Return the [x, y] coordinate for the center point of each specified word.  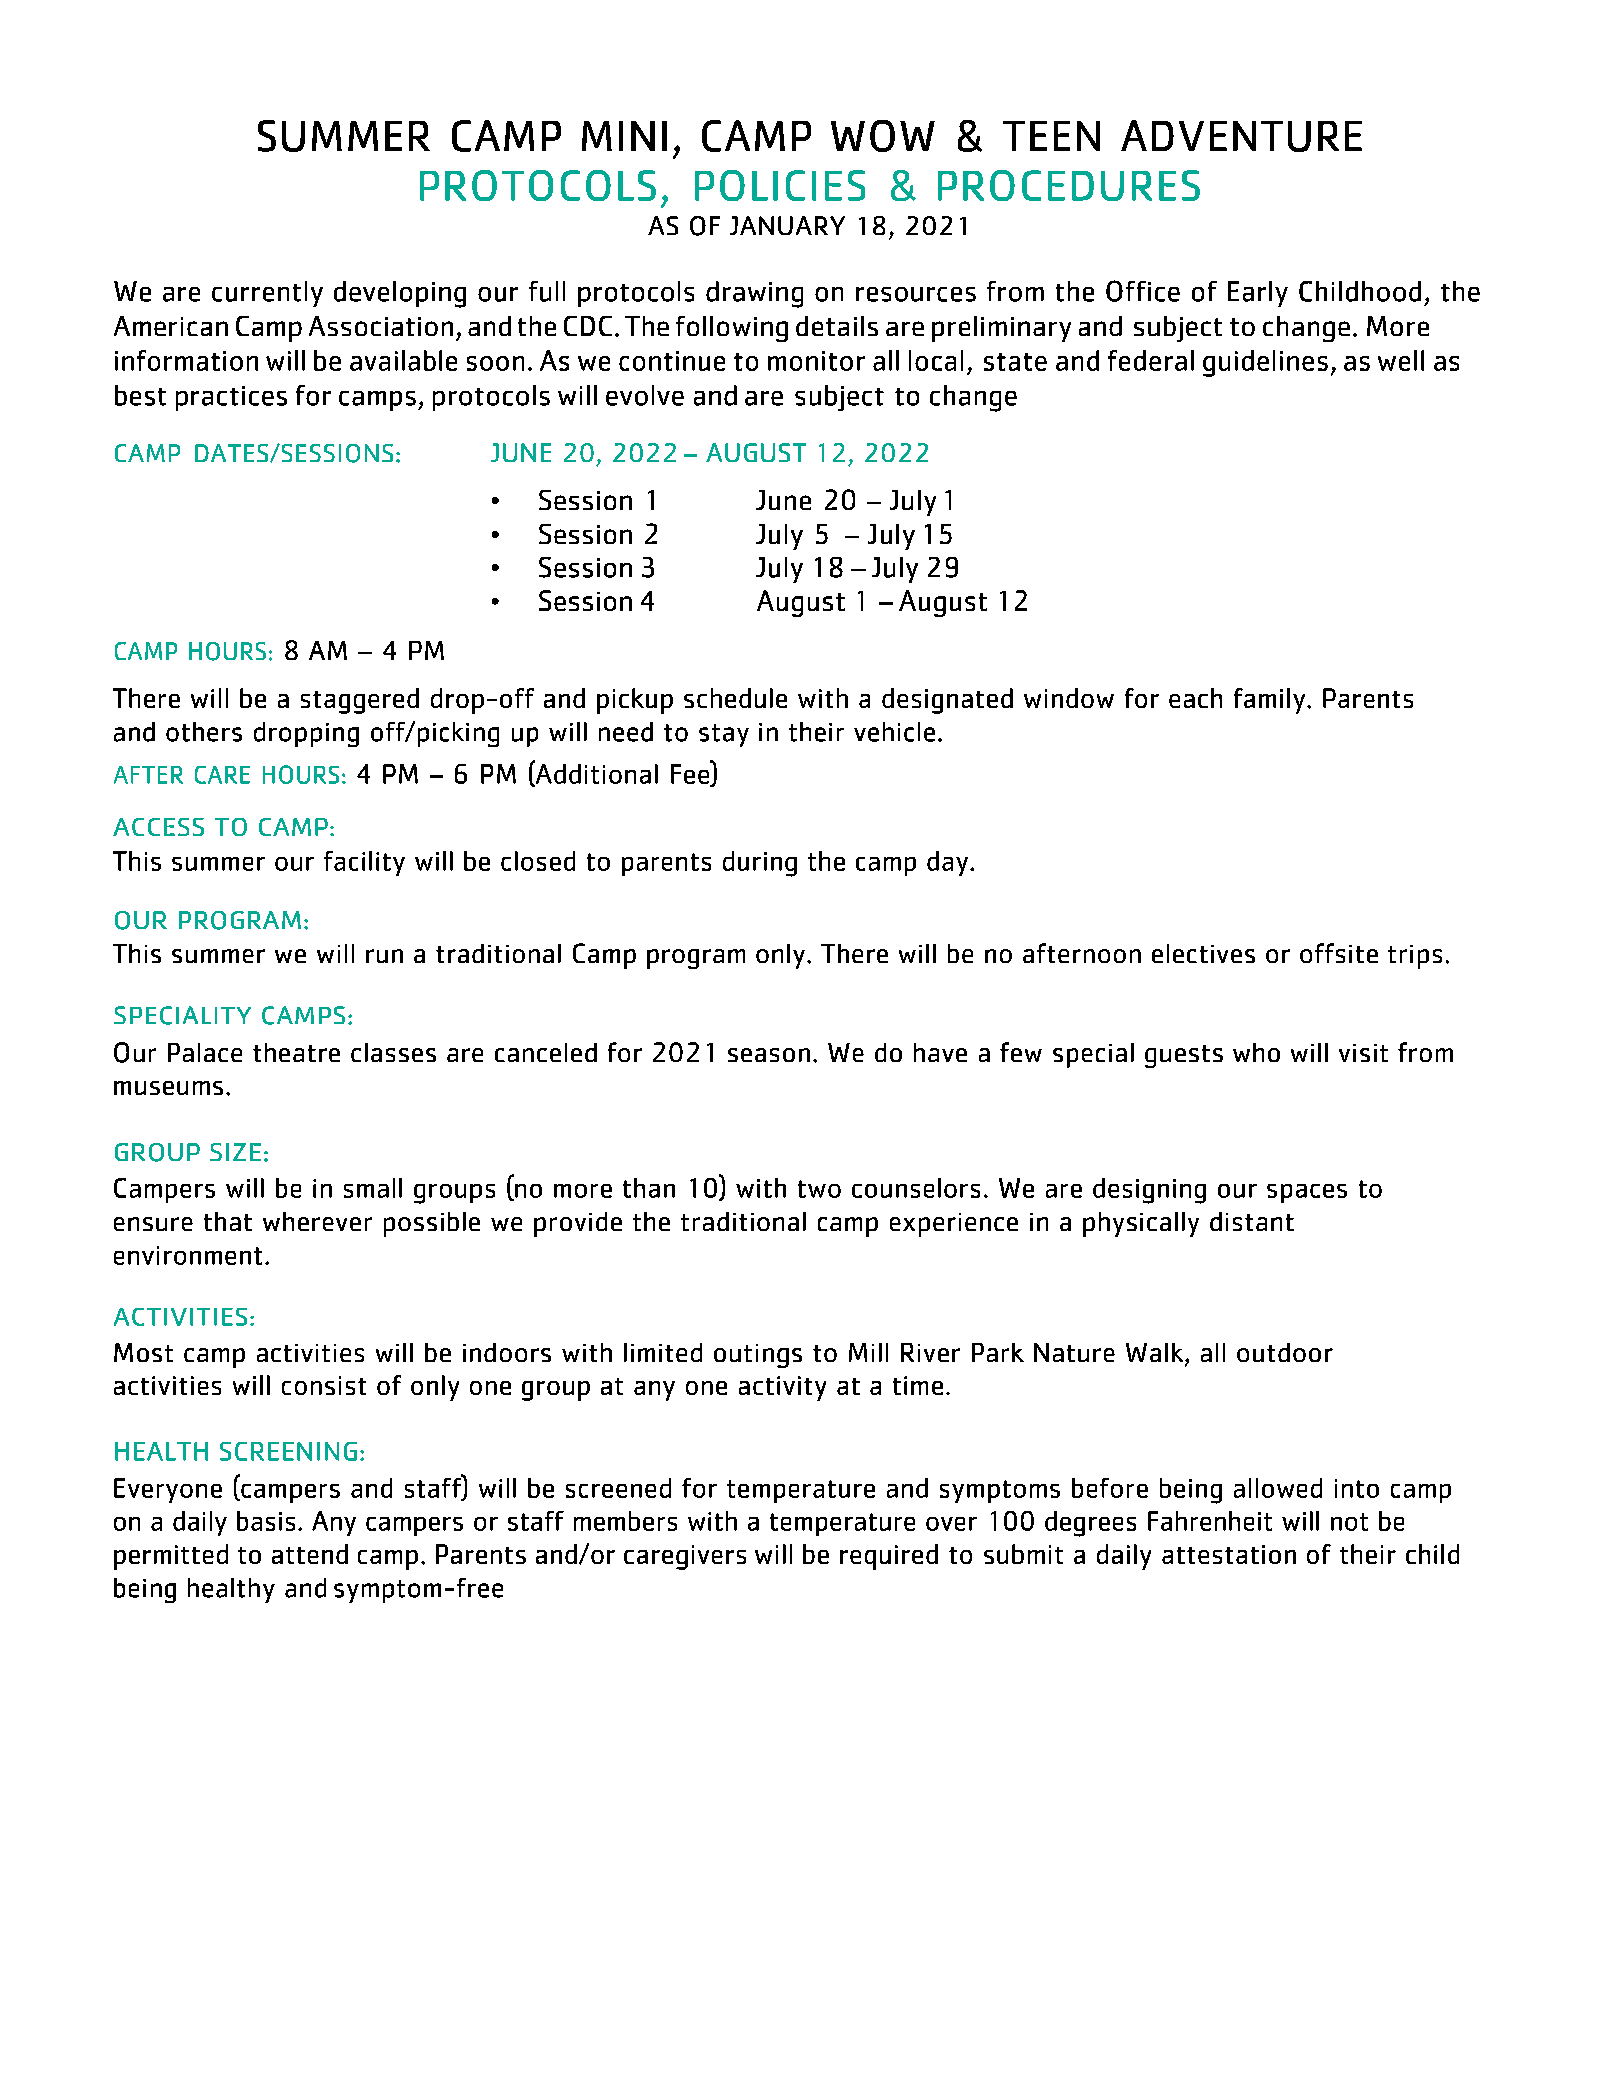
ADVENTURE [1241, 136]
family [1269, 701]
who [1256, 1052]
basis [266, 1521]
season [769, 1055]
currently [267, 294]
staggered [360, 701]
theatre [296, 1052]
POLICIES [780, 185]
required [889, 1557]
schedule [735, 698]
